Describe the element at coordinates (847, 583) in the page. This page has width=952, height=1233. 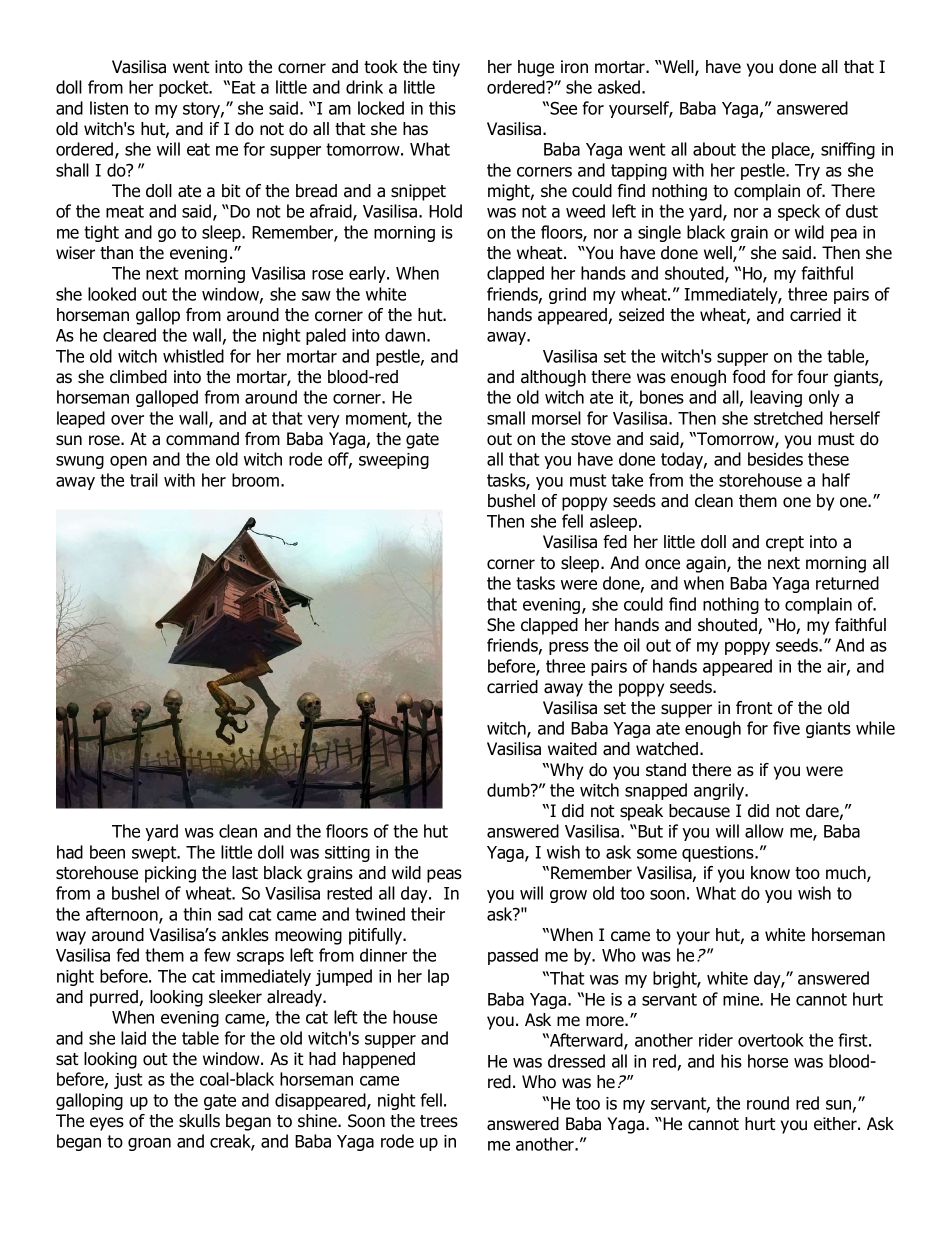
I see `returned` at that location.
